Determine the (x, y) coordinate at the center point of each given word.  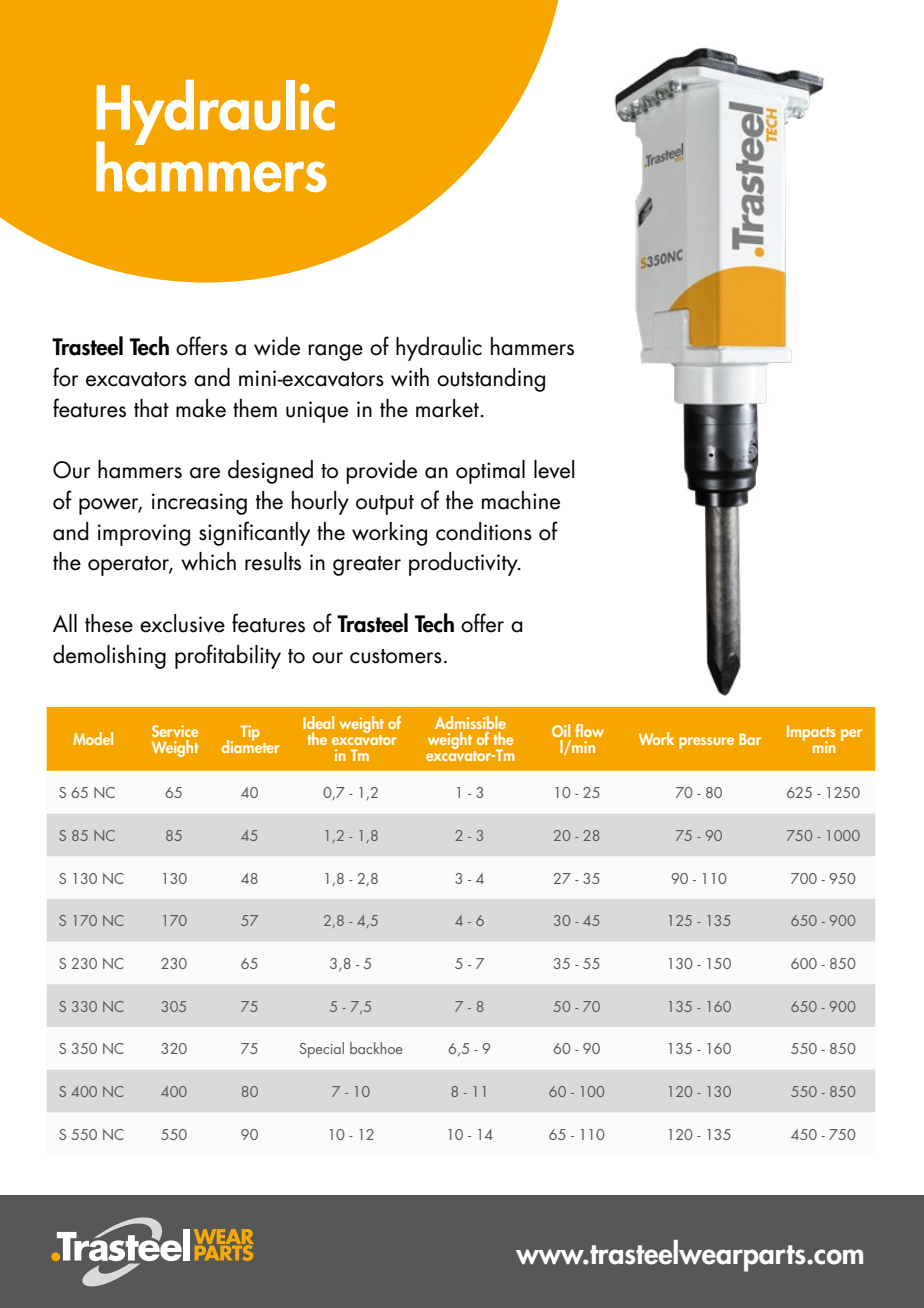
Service (175, 731)
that (151, 408)
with (410, 377)
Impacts (811, 734)
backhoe (376, 1048)
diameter (250, 745)
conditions (484, 531)
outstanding (491, 380)
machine (521, 500)
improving (144, 535)
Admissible (470, 722)
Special (321, 1050)
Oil (561, 730)
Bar (750, 739)
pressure (706, 743)
